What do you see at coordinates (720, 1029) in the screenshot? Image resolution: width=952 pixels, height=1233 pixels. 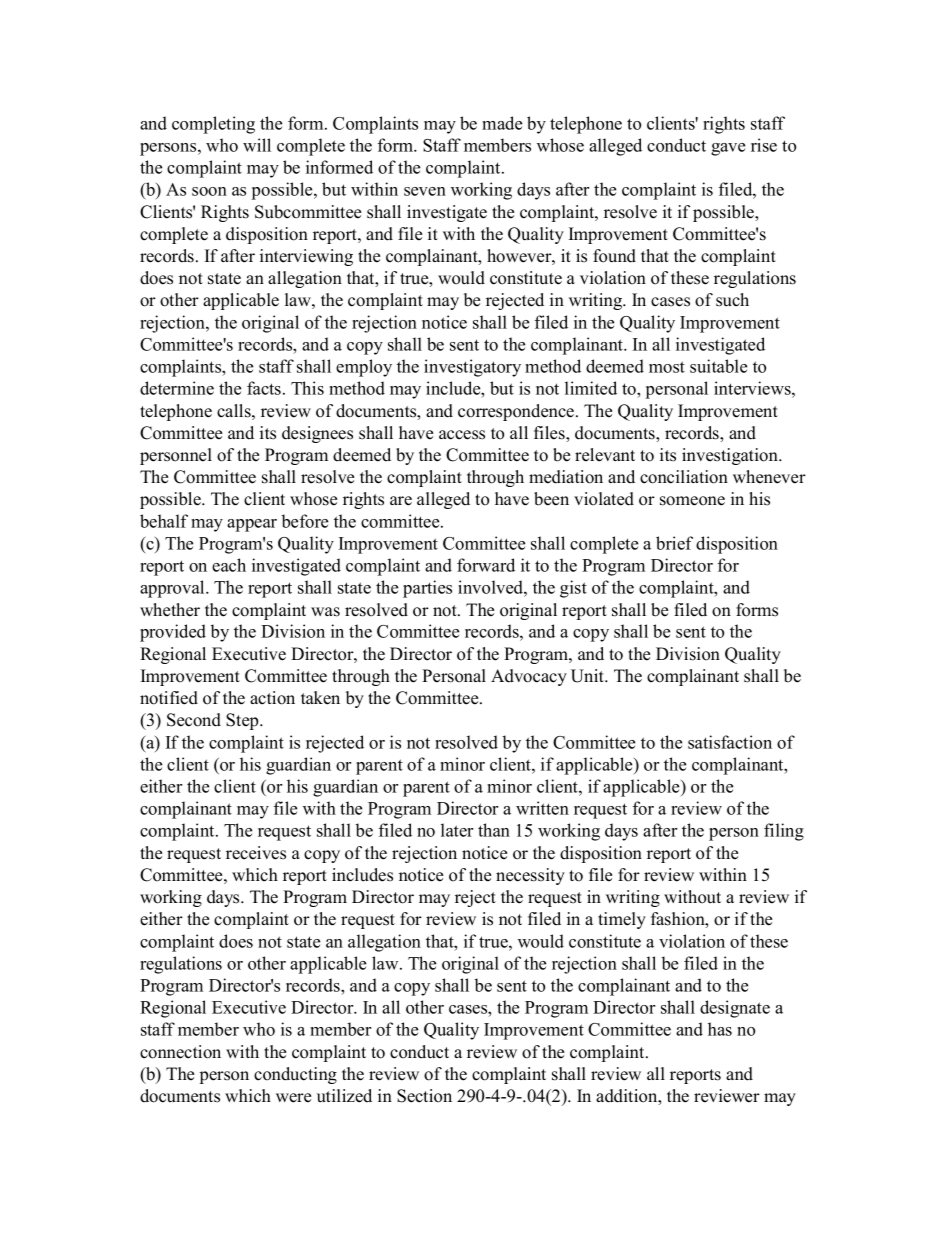 I see `has` at bounding box center [720, 1029].
